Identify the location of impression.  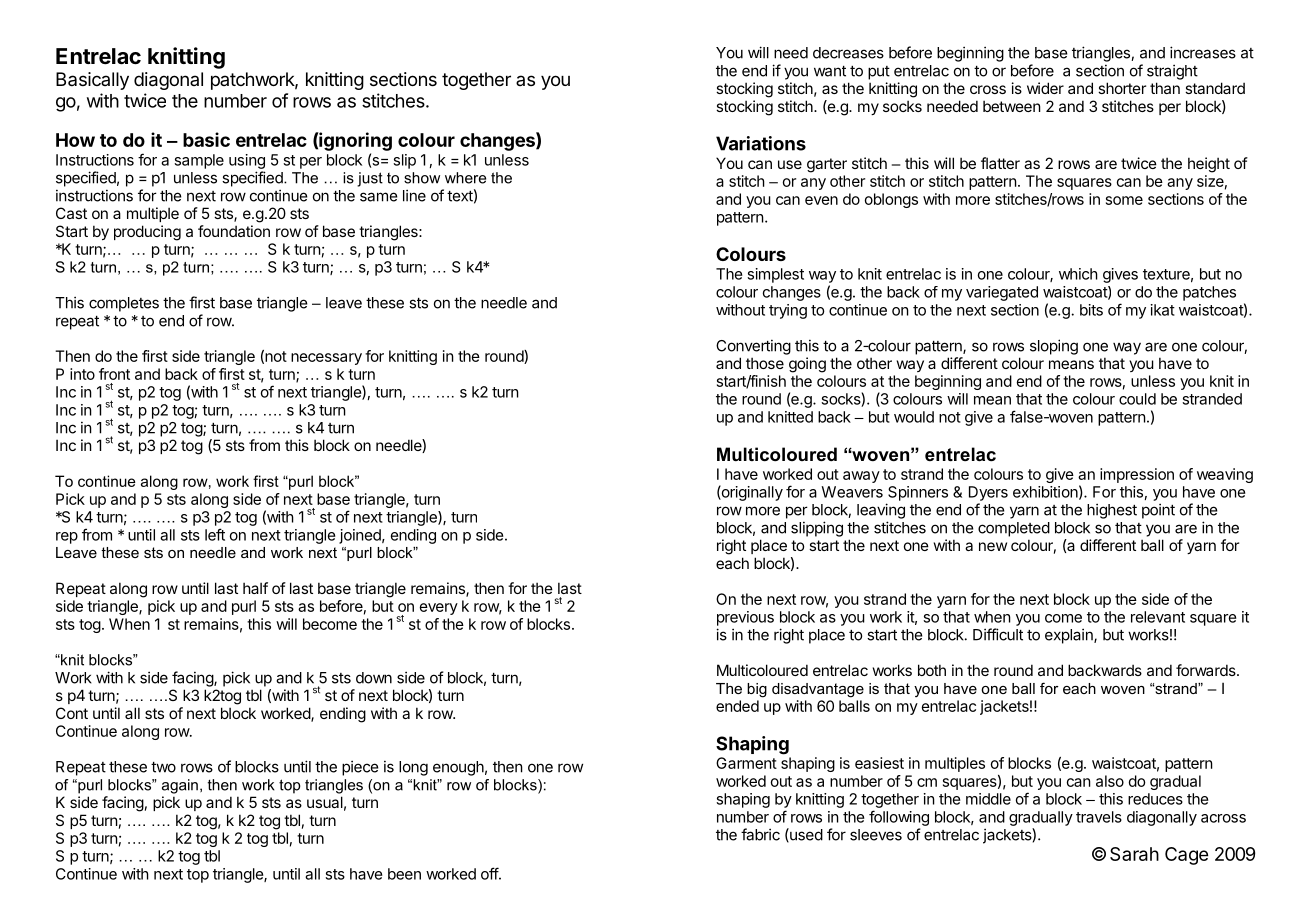
(1137, 475).
